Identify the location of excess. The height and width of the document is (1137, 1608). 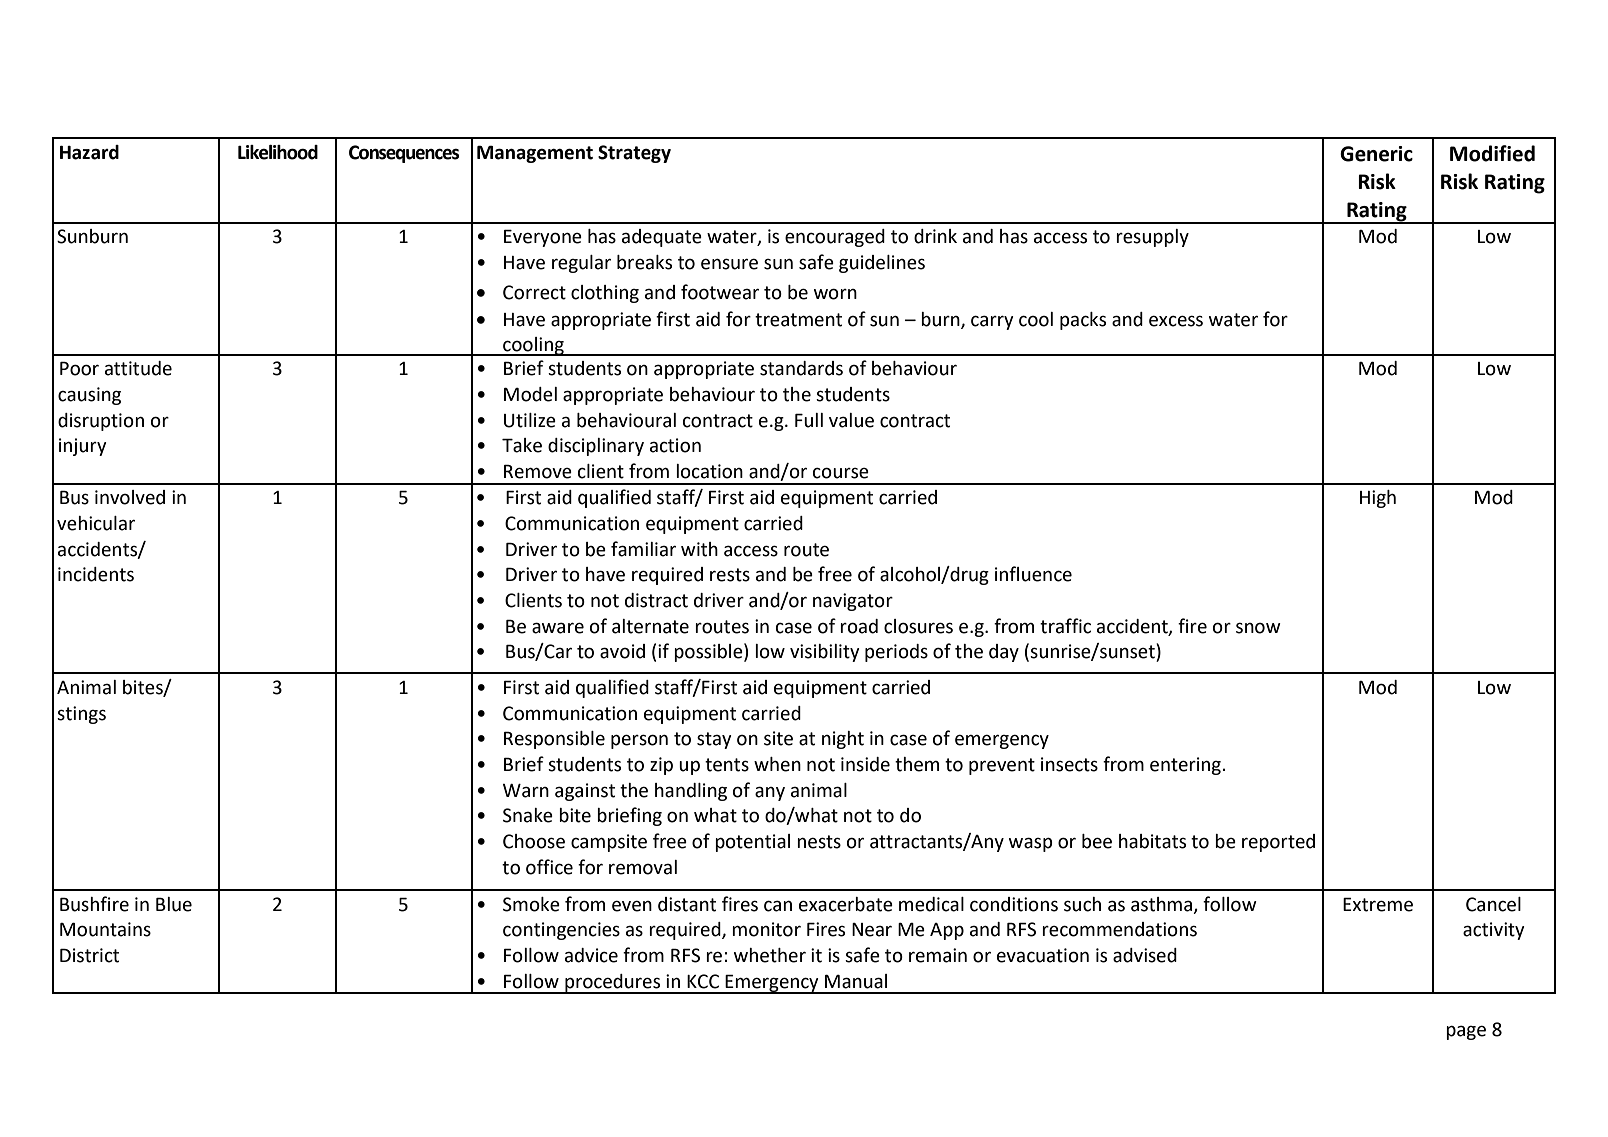
(1176, 321).
